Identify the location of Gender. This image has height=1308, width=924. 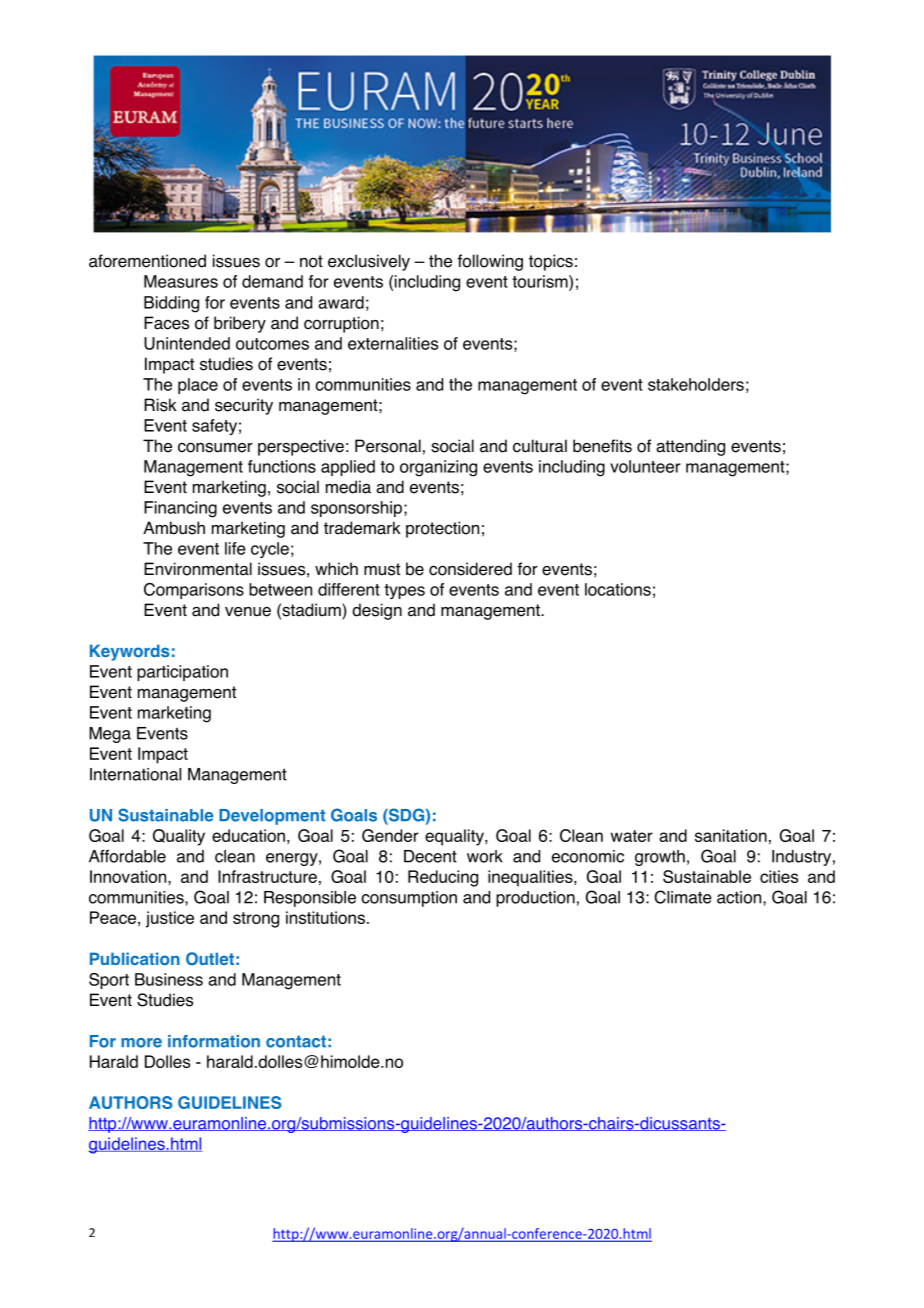
(390, 835).
